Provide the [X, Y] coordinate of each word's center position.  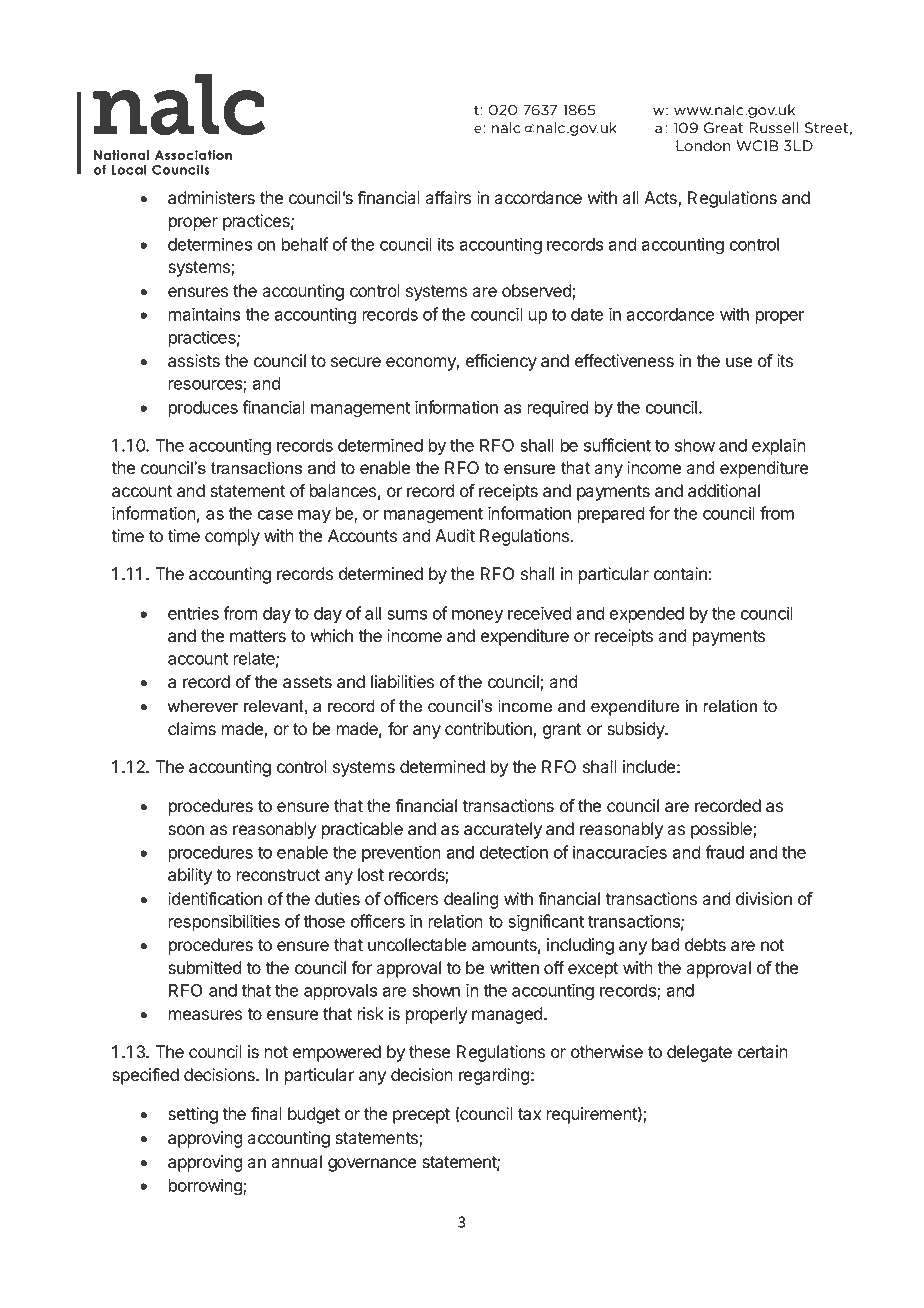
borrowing [206, 1187]
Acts [661, 199]
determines [210, 244]
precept [421, 1116]
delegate [699, 1053]
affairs [448, 198]
